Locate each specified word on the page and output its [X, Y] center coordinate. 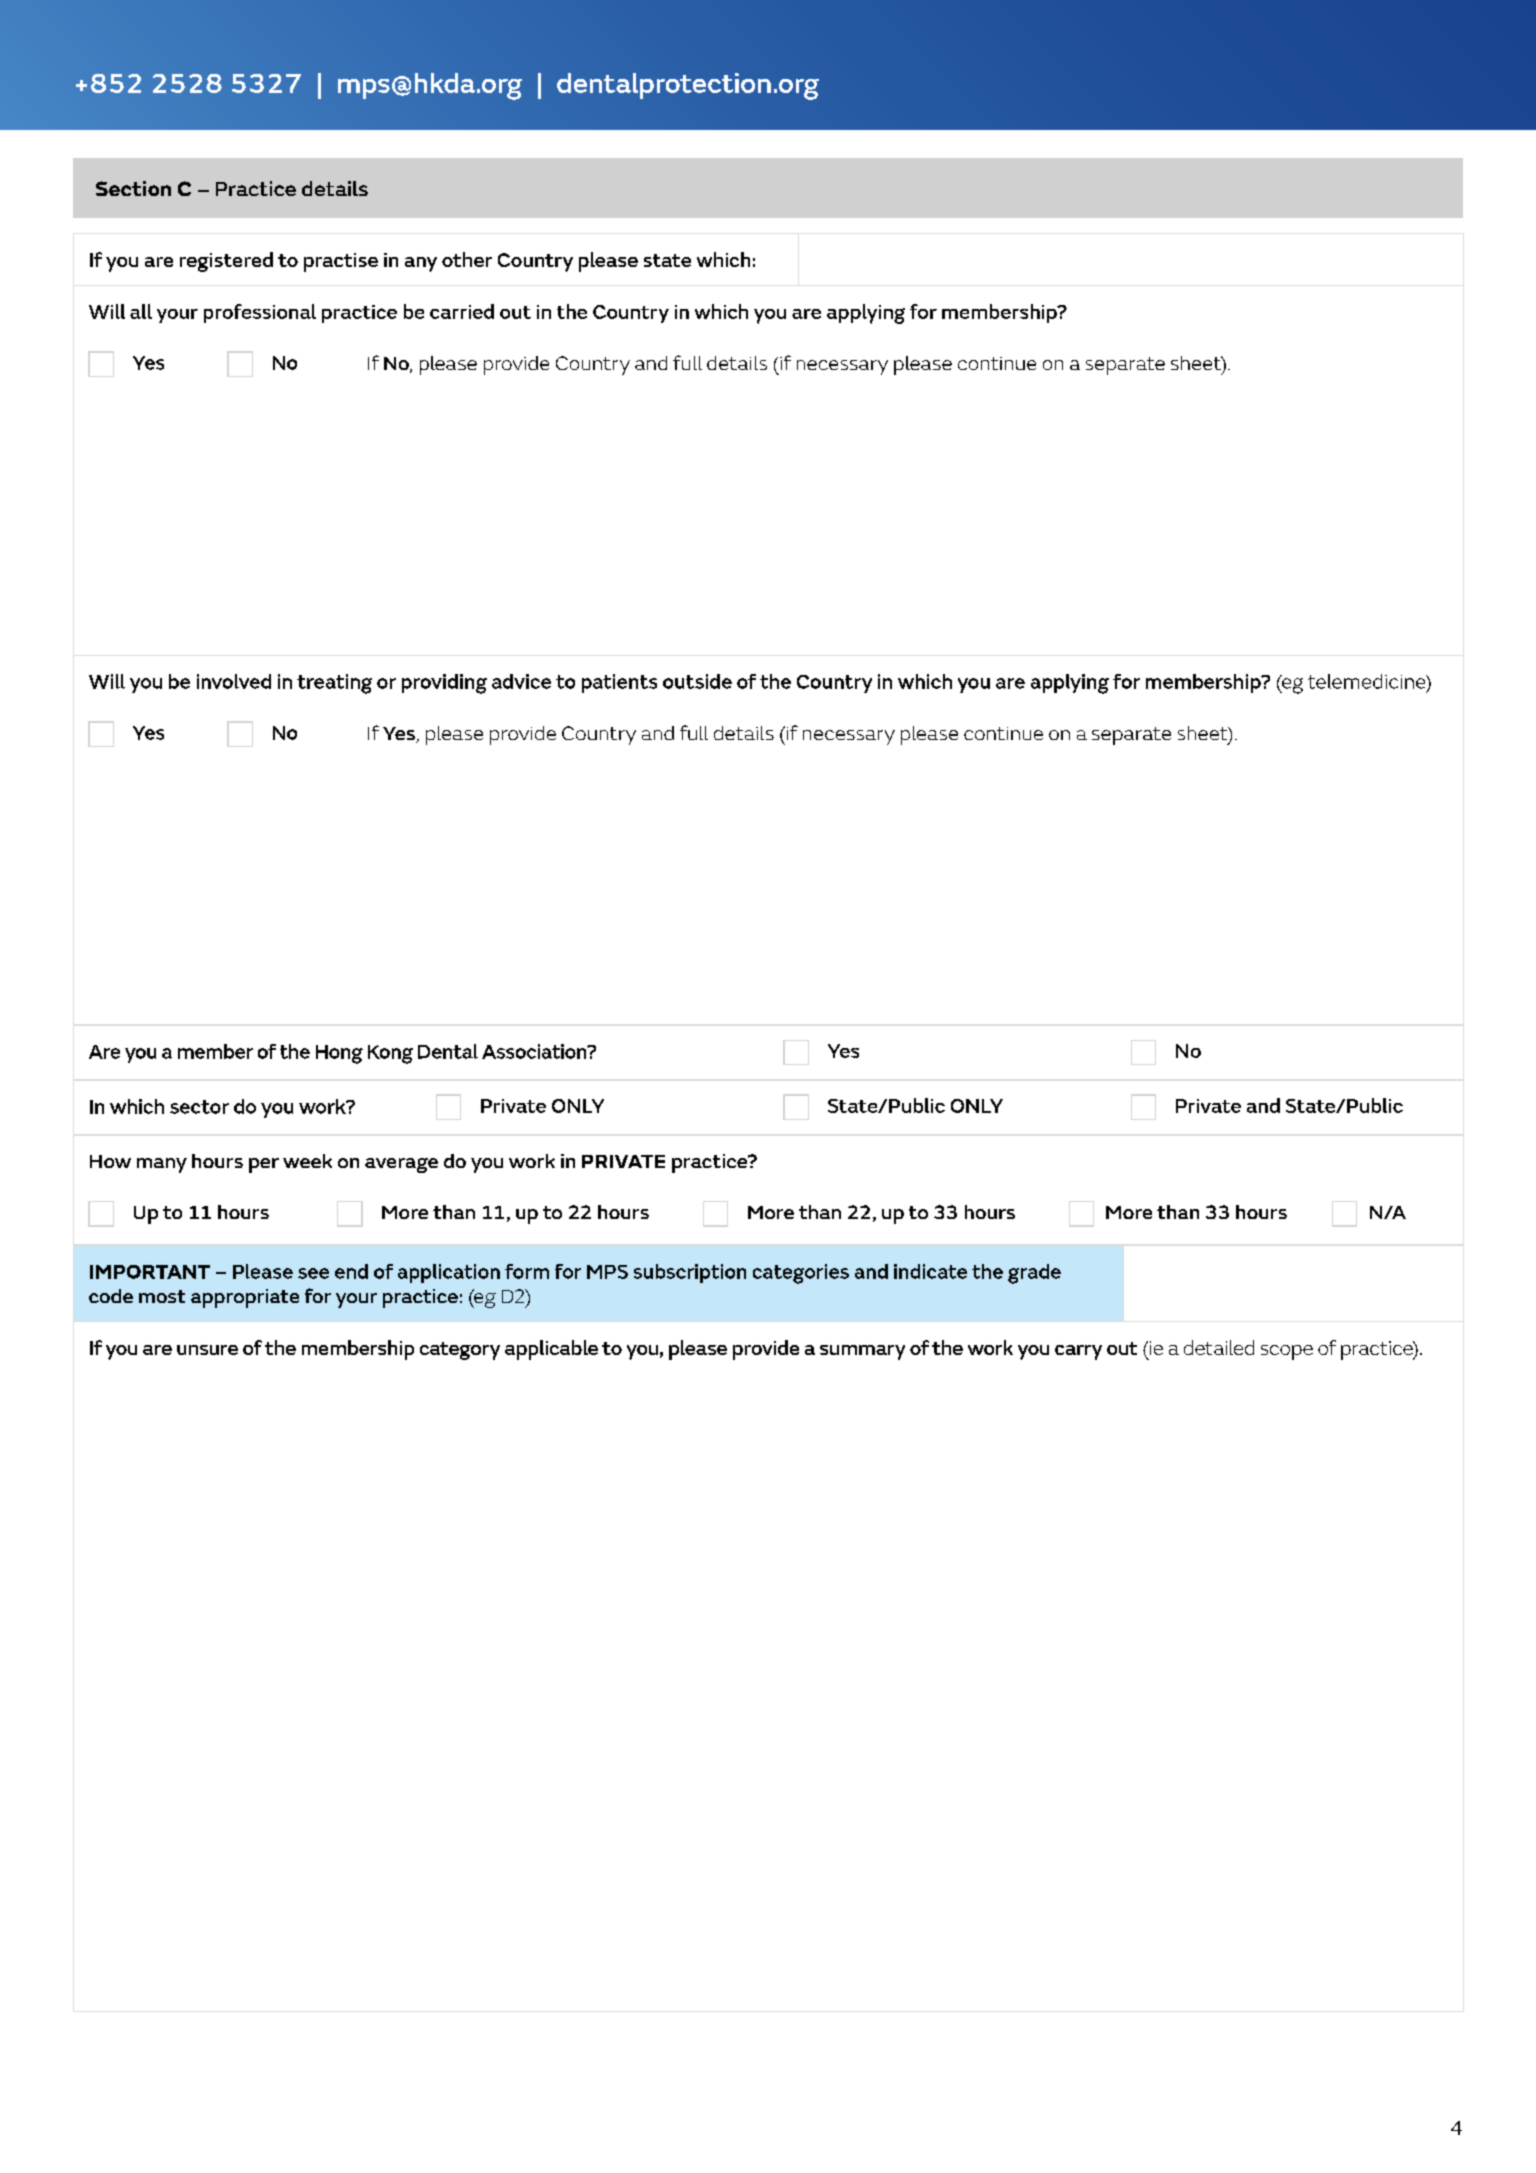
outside [697, 681]
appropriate [245, 1298]
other [467, 259]
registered [226, 262]
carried [462, 311]
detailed [1219, 1347]
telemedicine [1368, 682]
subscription [690, 1273]
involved [234, 681]
